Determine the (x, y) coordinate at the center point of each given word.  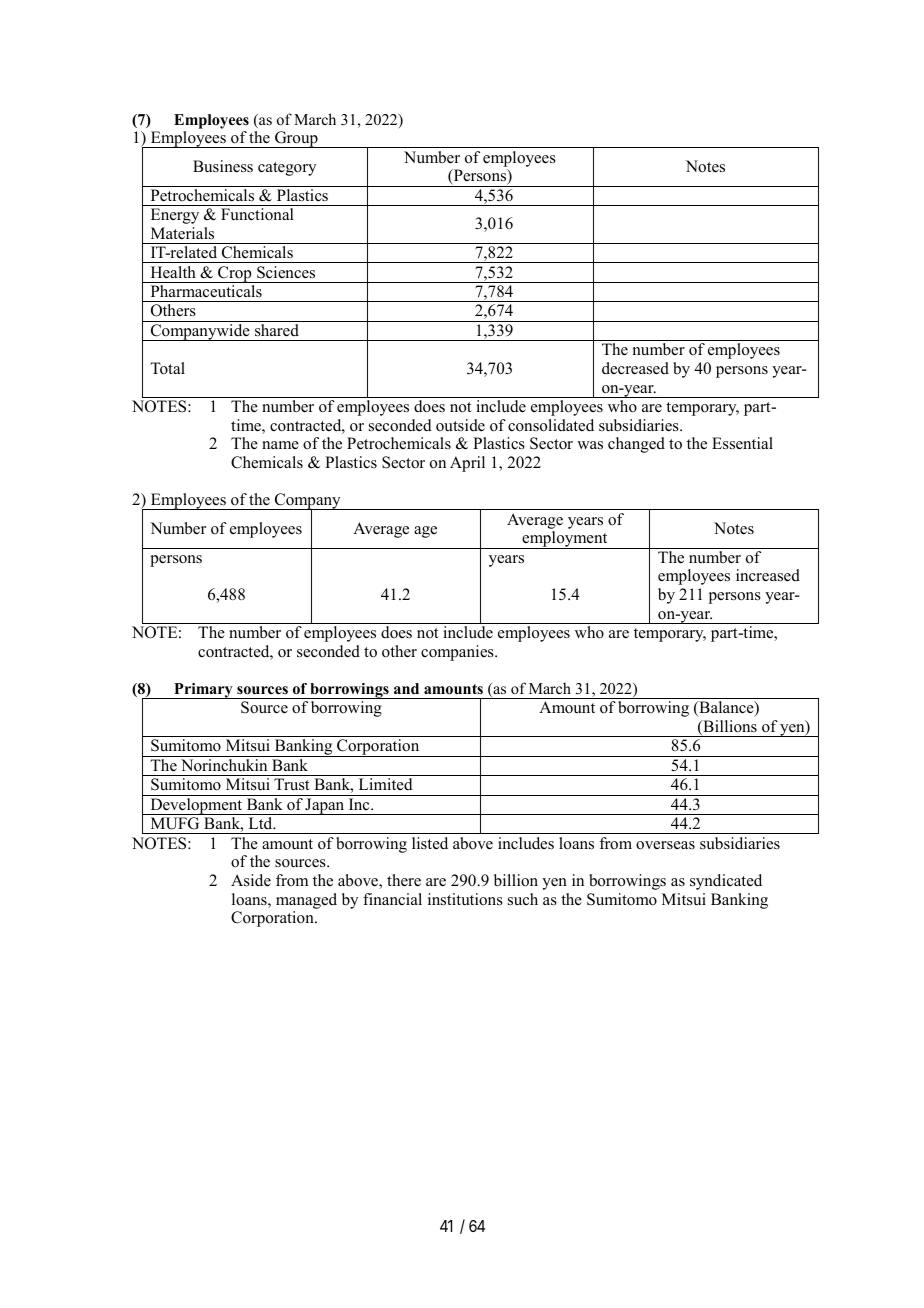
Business (223, 166)
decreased (635, 368)
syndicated (726, 882)
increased (768, 575)
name (280, 445)
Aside (251, 880)
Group (296, 139)
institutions (465, 899)
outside (460, 425)
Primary (203, 691)
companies (458, 653)
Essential (742, 443)
